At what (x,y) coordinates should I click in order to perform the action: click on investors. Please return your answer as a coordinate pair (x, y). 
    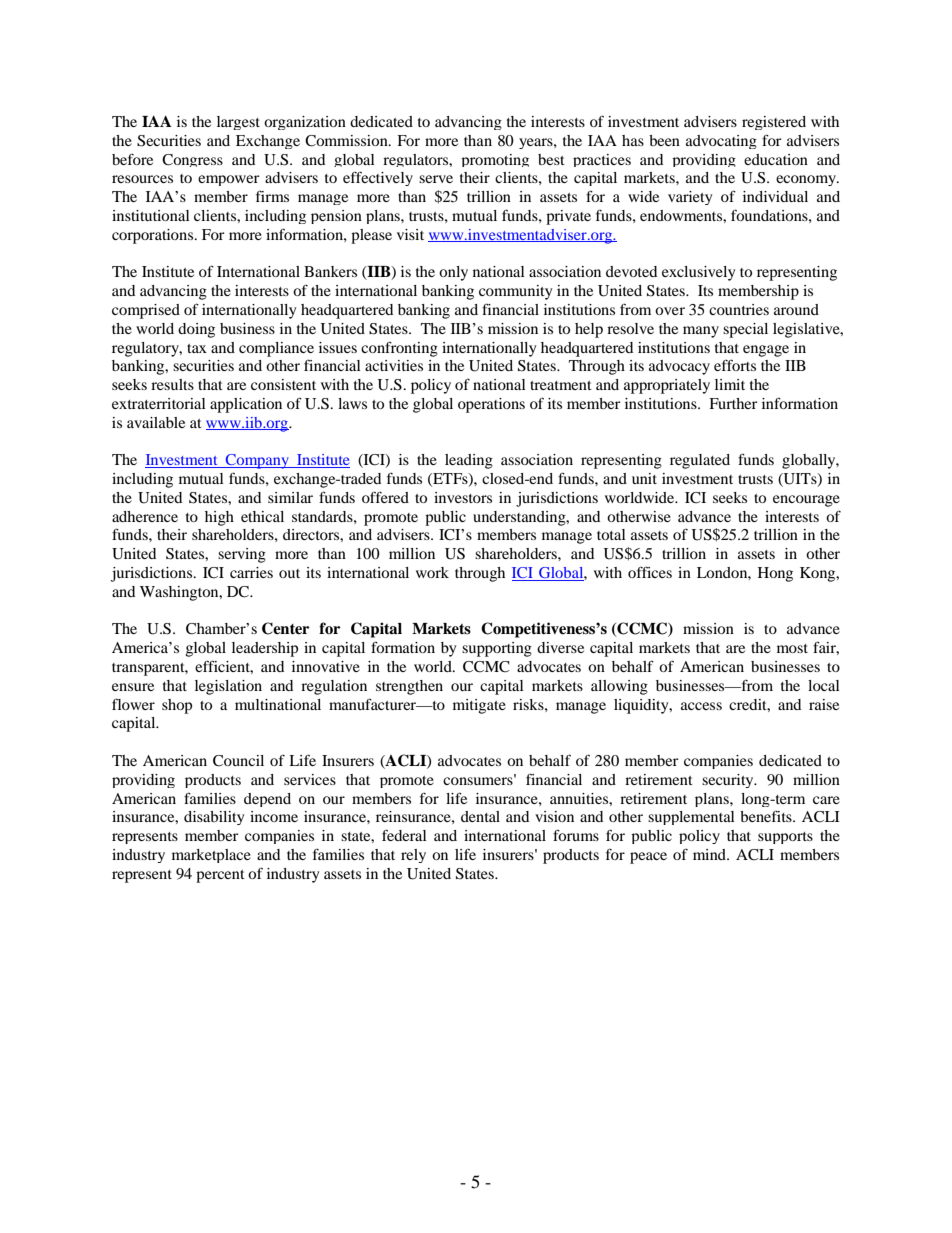
    Looking at the image, I should click on (463, 497).
